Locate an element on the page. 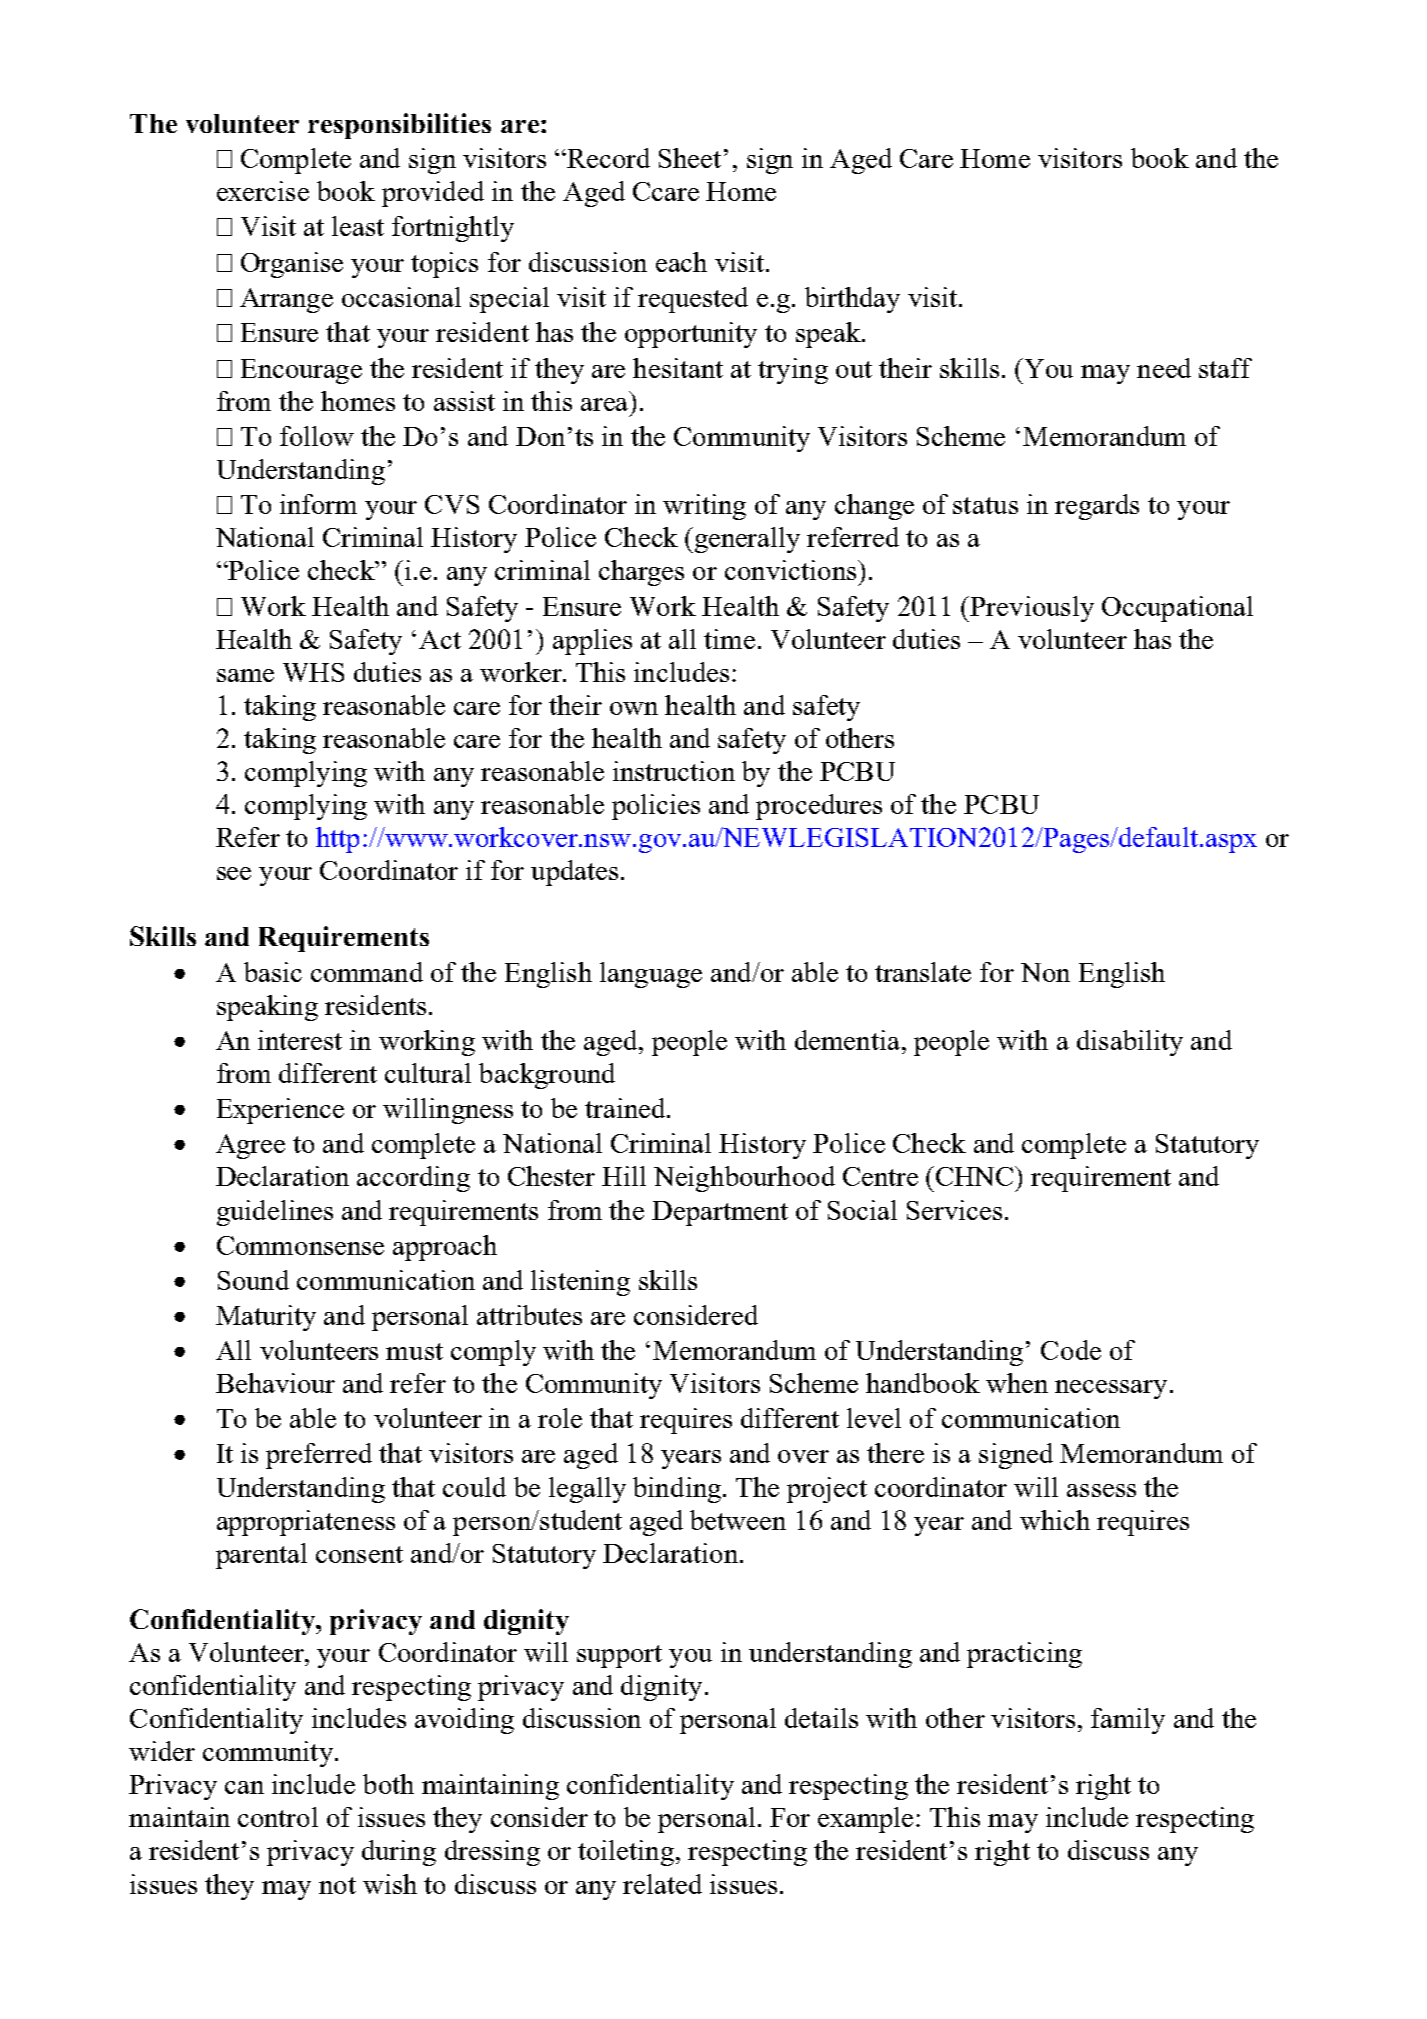 Image resolution: width=1427 pixels, height=2019 pixels. family is located at coordinates (1128, 1721).
